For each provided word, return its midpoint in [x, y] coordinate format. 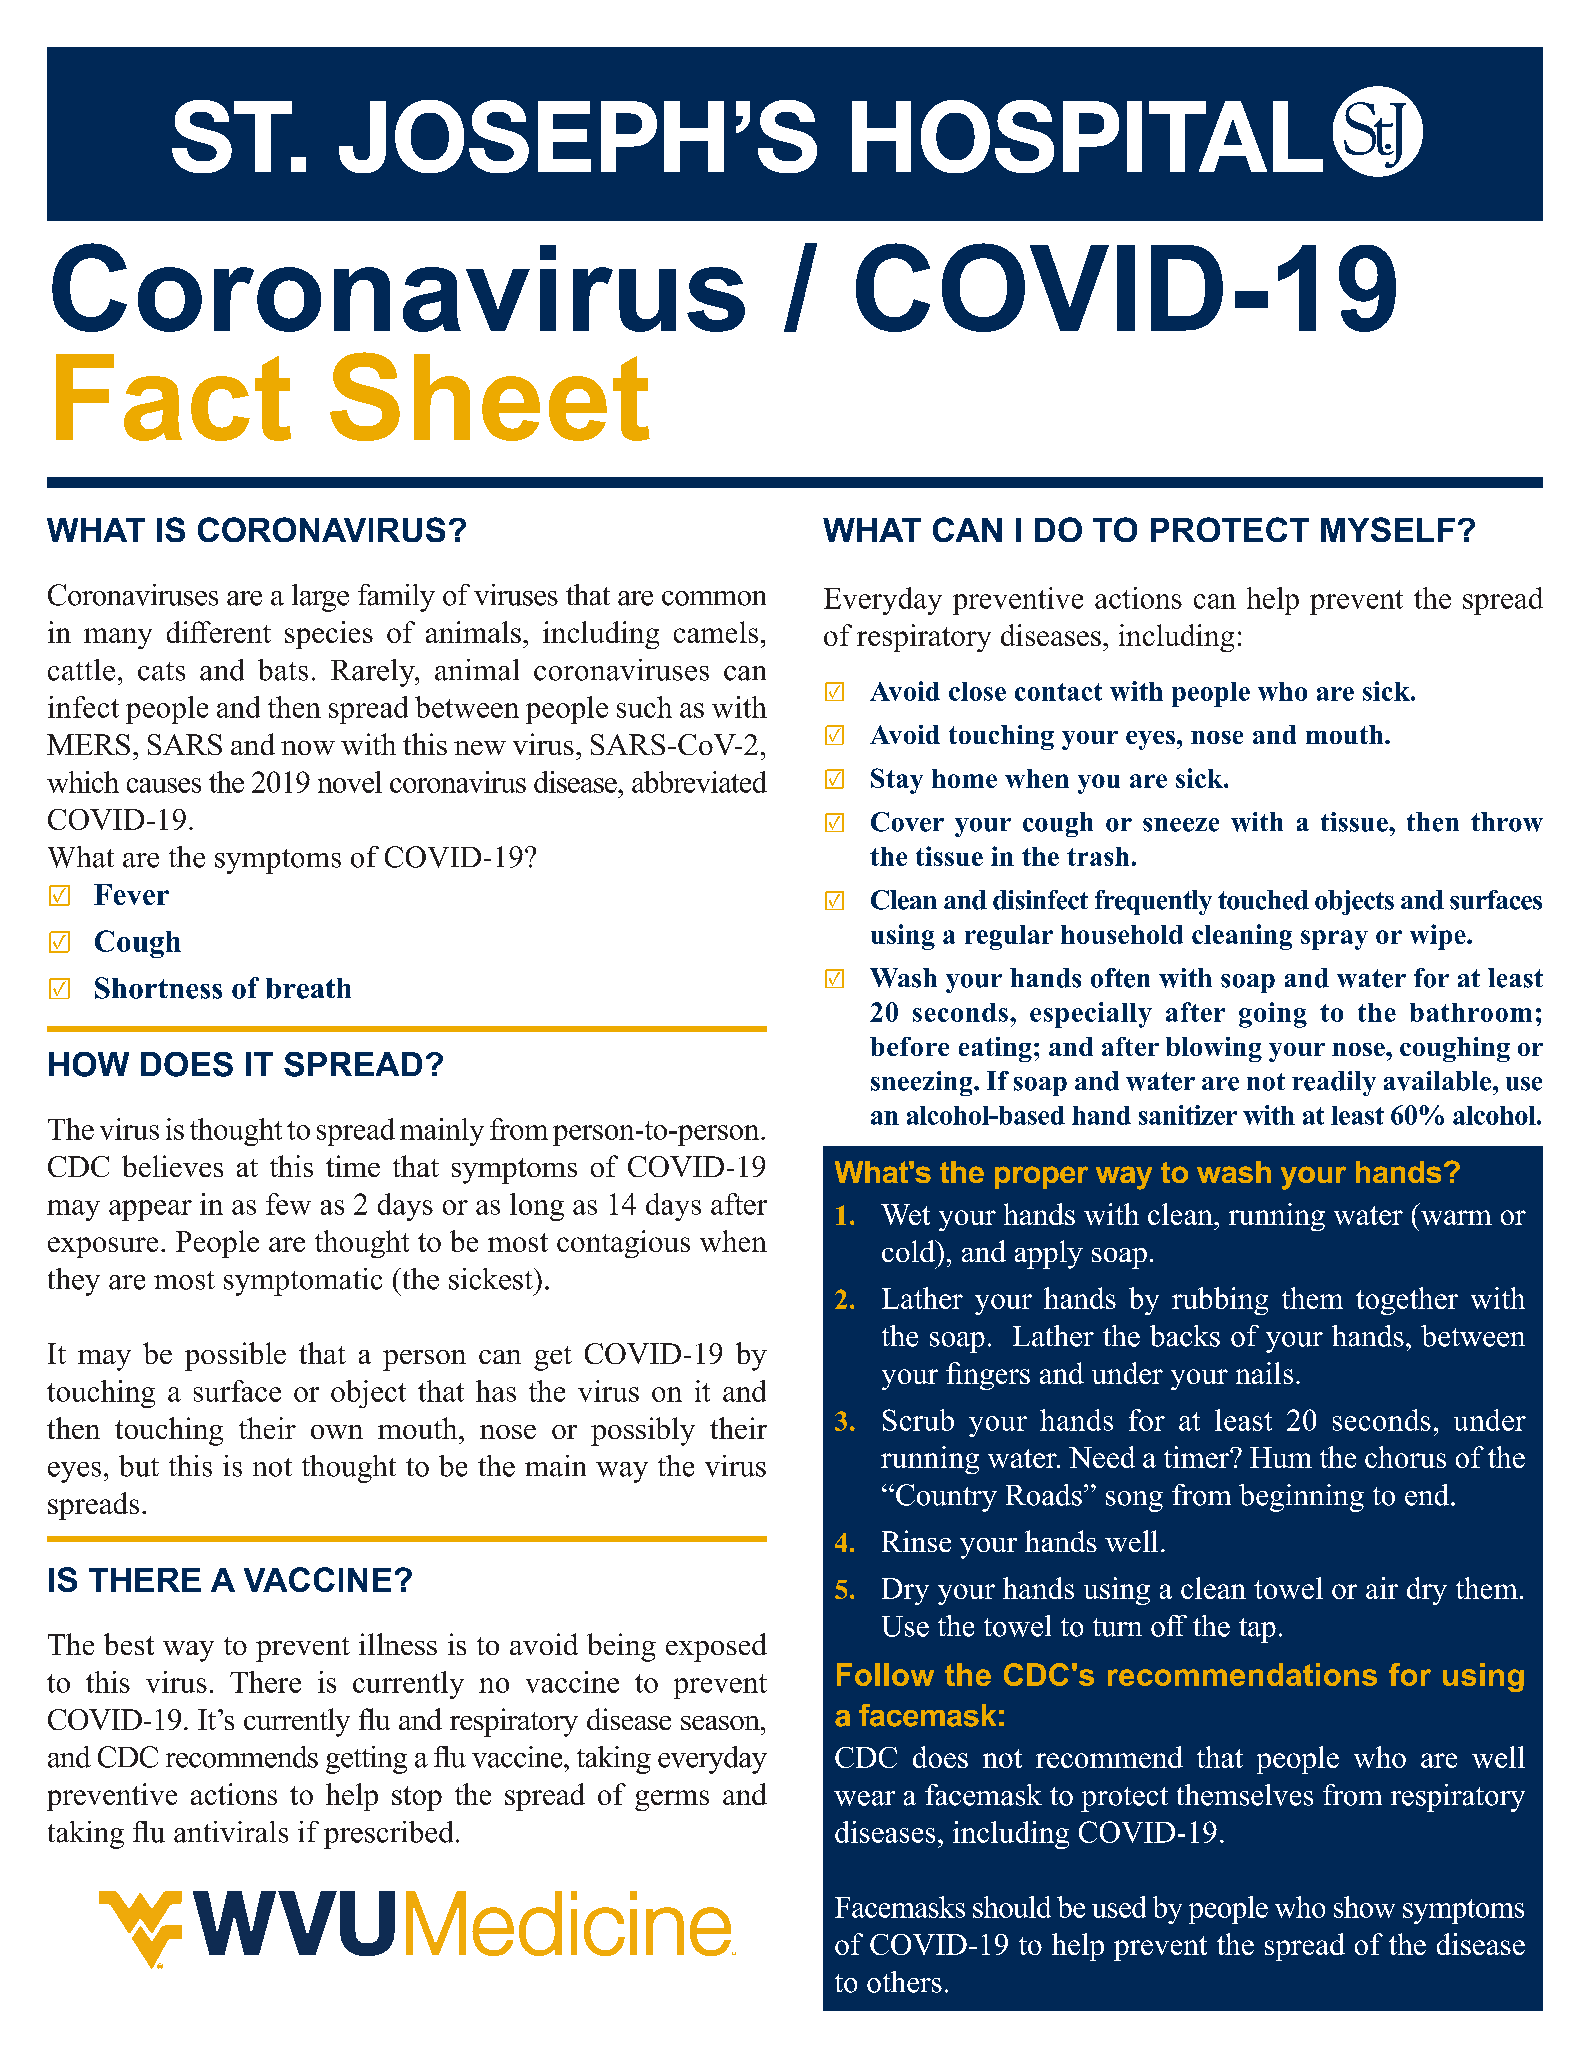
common [714, 598]
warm [1456, 1217]
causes [164, 785]
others [904, 1982]
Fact [173, 397]
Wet [905, 1214]
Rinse [916, 1541]
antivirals [231, 1832]
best [129, 1644]
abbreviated [699, 782]
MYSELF [1388, 529]
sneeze [1181, 825]
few [288, 1204]
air [1382, 1588]
